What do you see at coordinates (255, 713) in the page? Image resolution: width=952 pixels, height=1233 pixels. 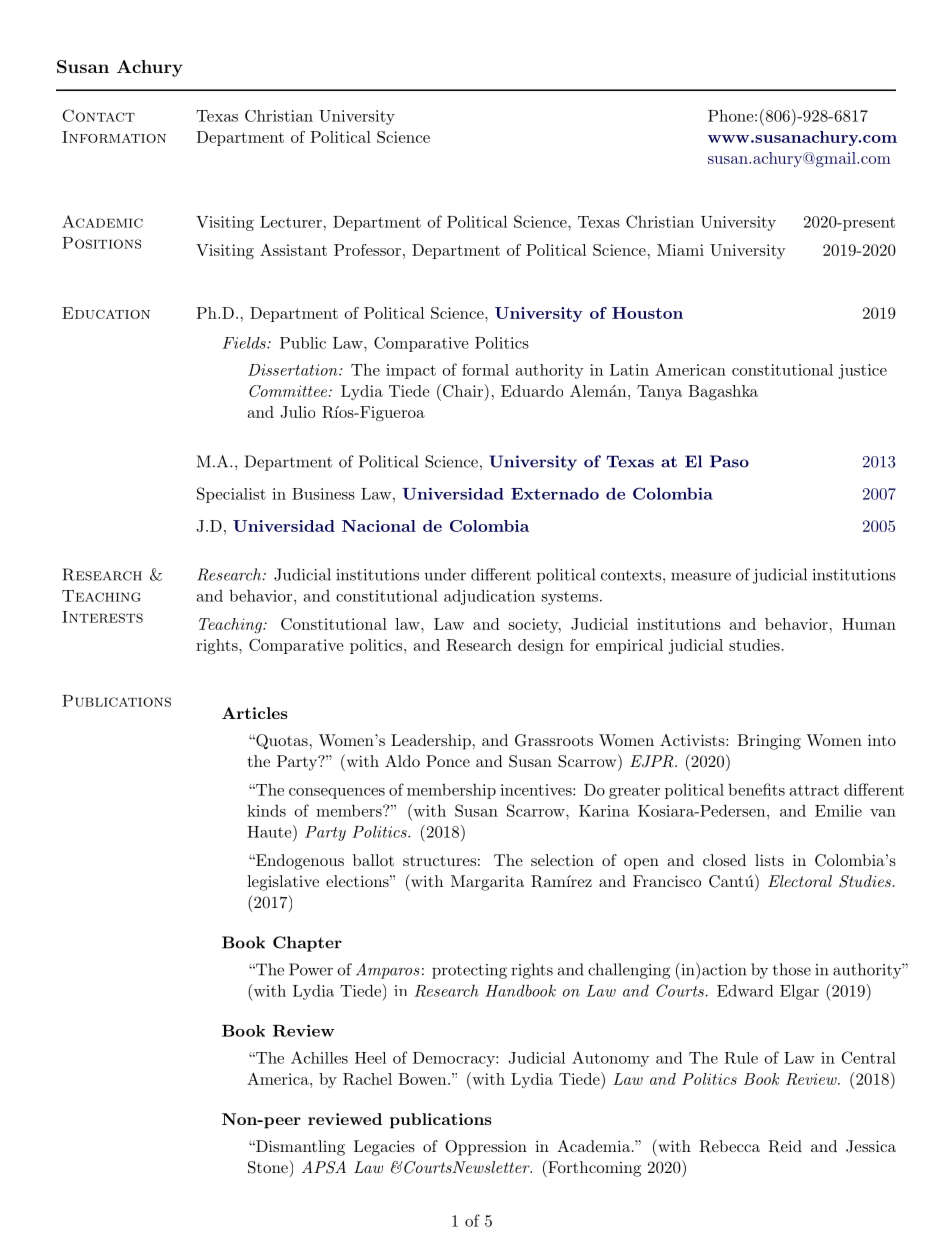 I see `Articles` at bounding box center [255, 713].
